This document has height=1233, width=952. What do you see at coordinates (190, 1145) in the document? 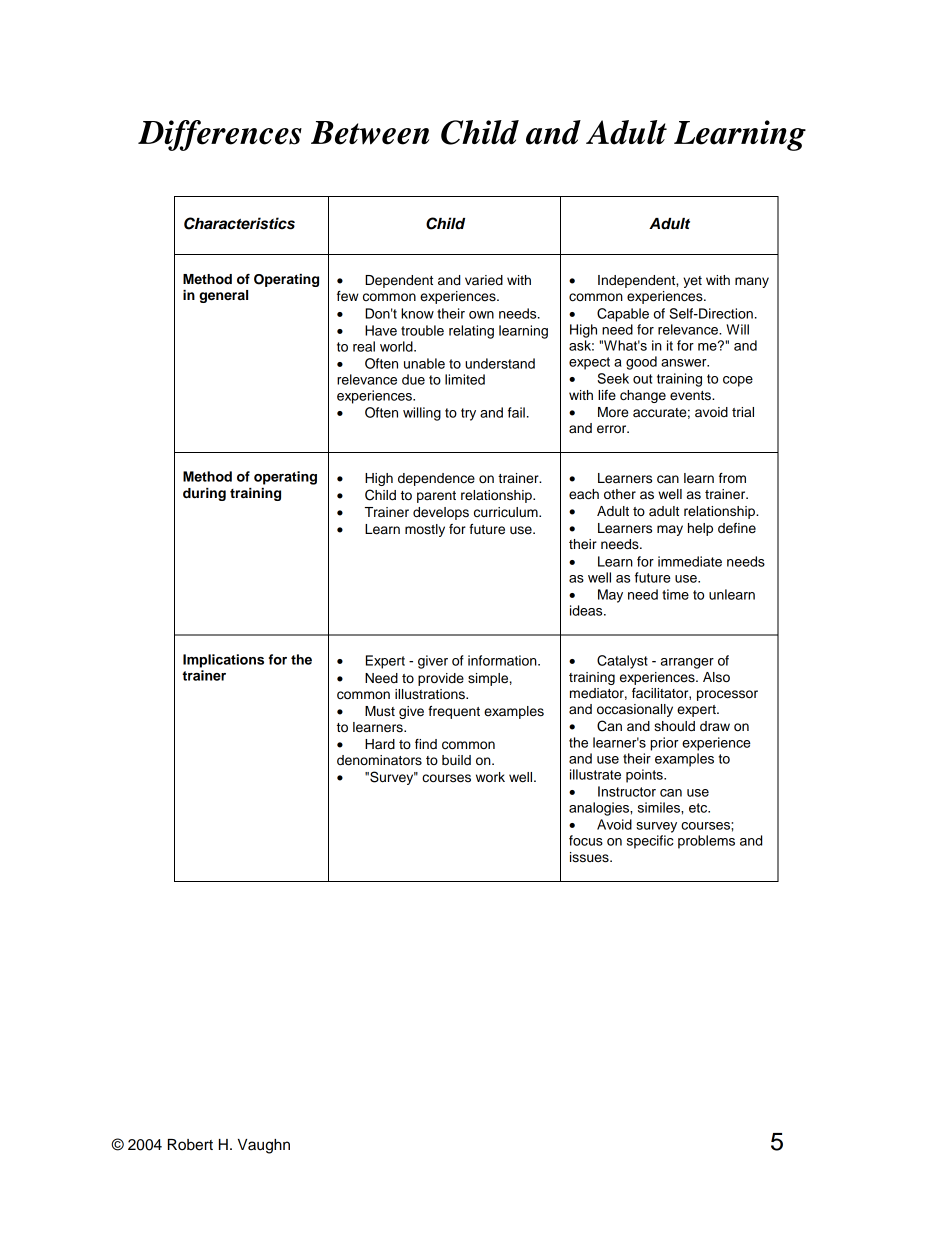
I see `Robert` at bounding box center [190, 1145].
